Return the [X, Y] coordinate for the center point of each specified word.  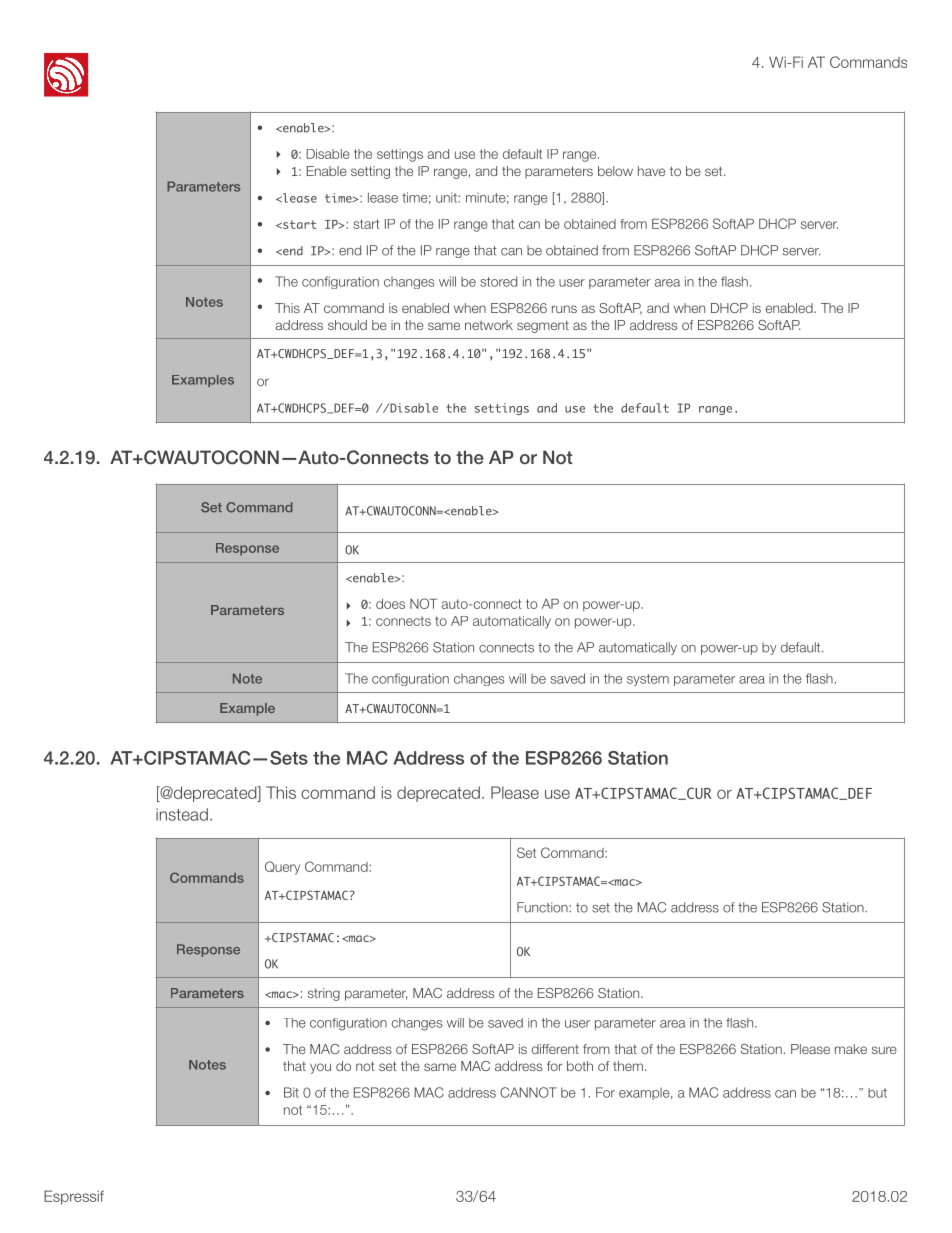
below [615, 171]
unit [447, 197]
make [851, 1049]
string [324, 994]
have [651, 171]
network [489, 325]
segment [543, 326]
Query [282, 868]
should [347, 325]
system [648, 680]
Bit [291, 1092]
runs [564, 309]
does [390, 604]
